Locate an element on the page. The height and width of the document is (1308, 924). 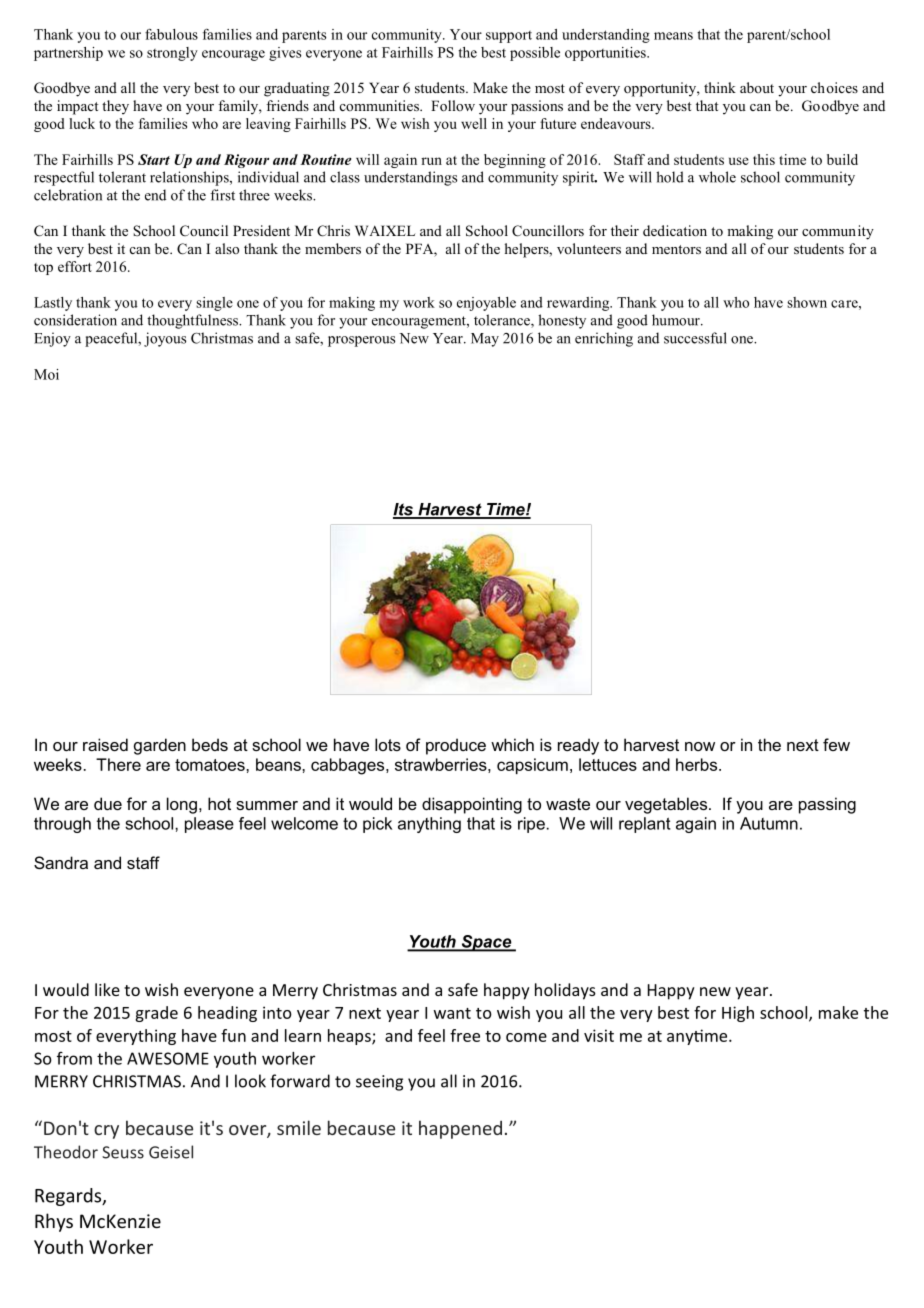
Seuss is located at coordinates (123, 1152).
